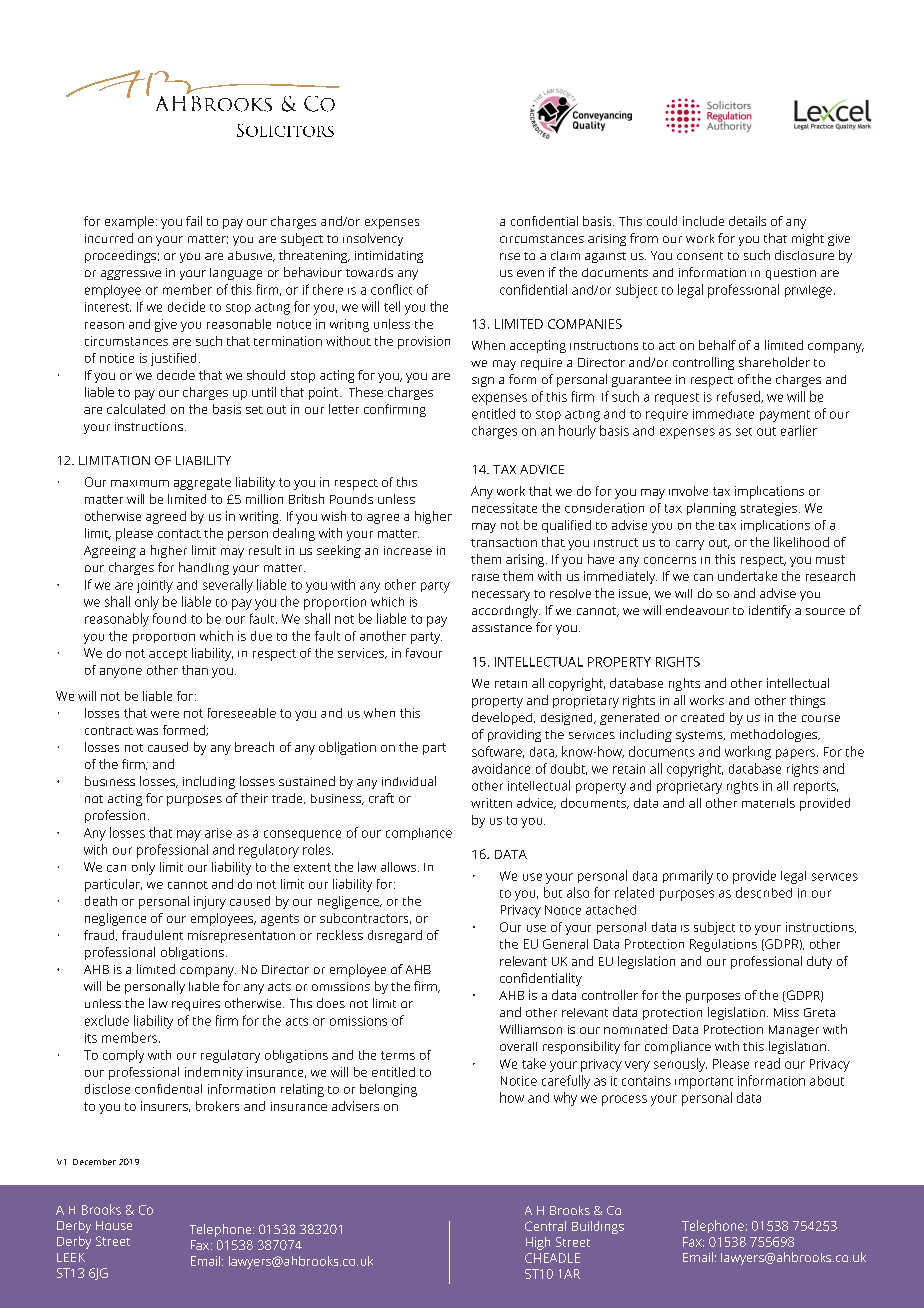 The height and width of the page is (1308, 924). Describe the element at coordinates (131, 275) in the page. I see `aggressive` at that location.
